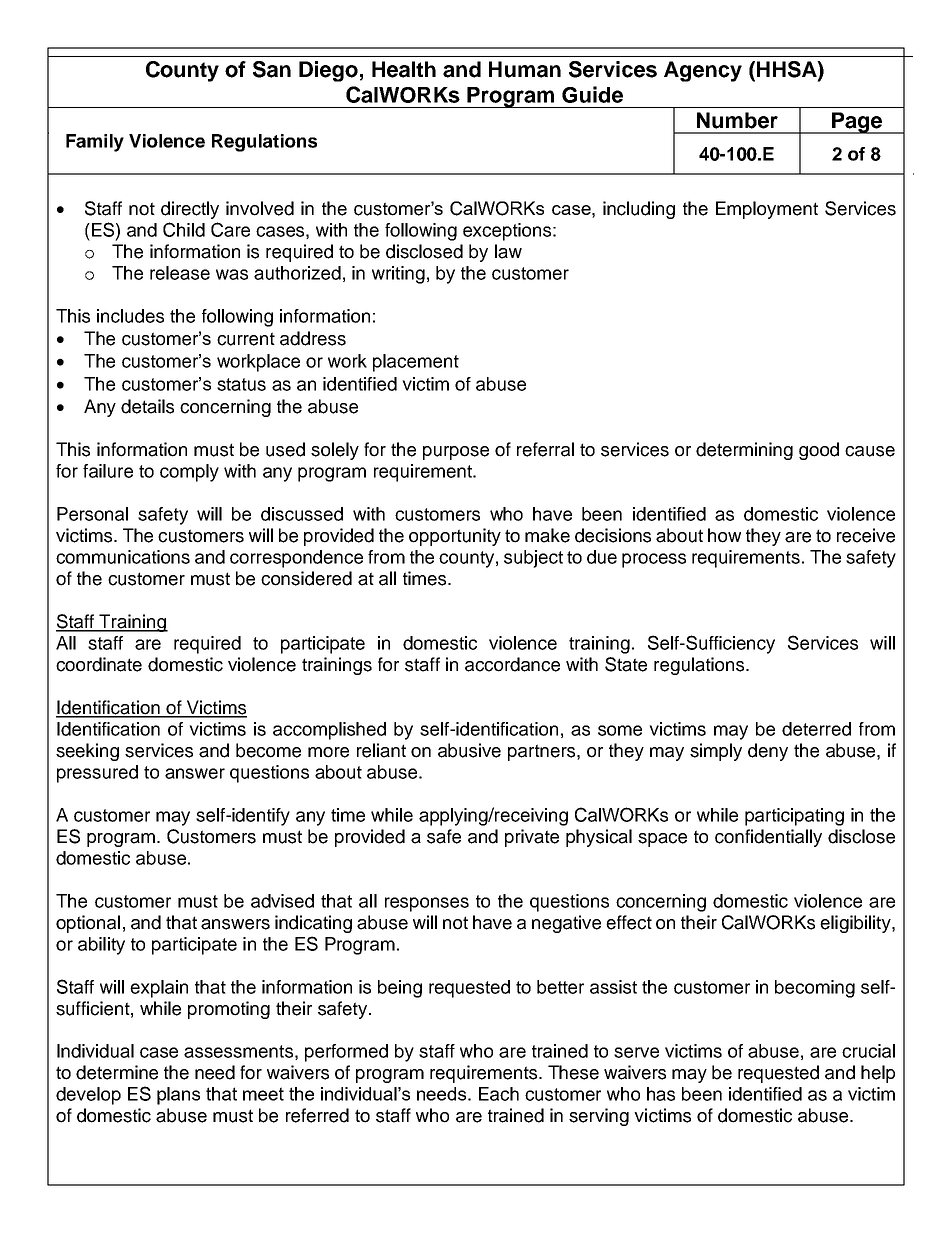  What do you see at coordinates (819, 451) in the document?
I see `good` at bounding box center [819, 451].
